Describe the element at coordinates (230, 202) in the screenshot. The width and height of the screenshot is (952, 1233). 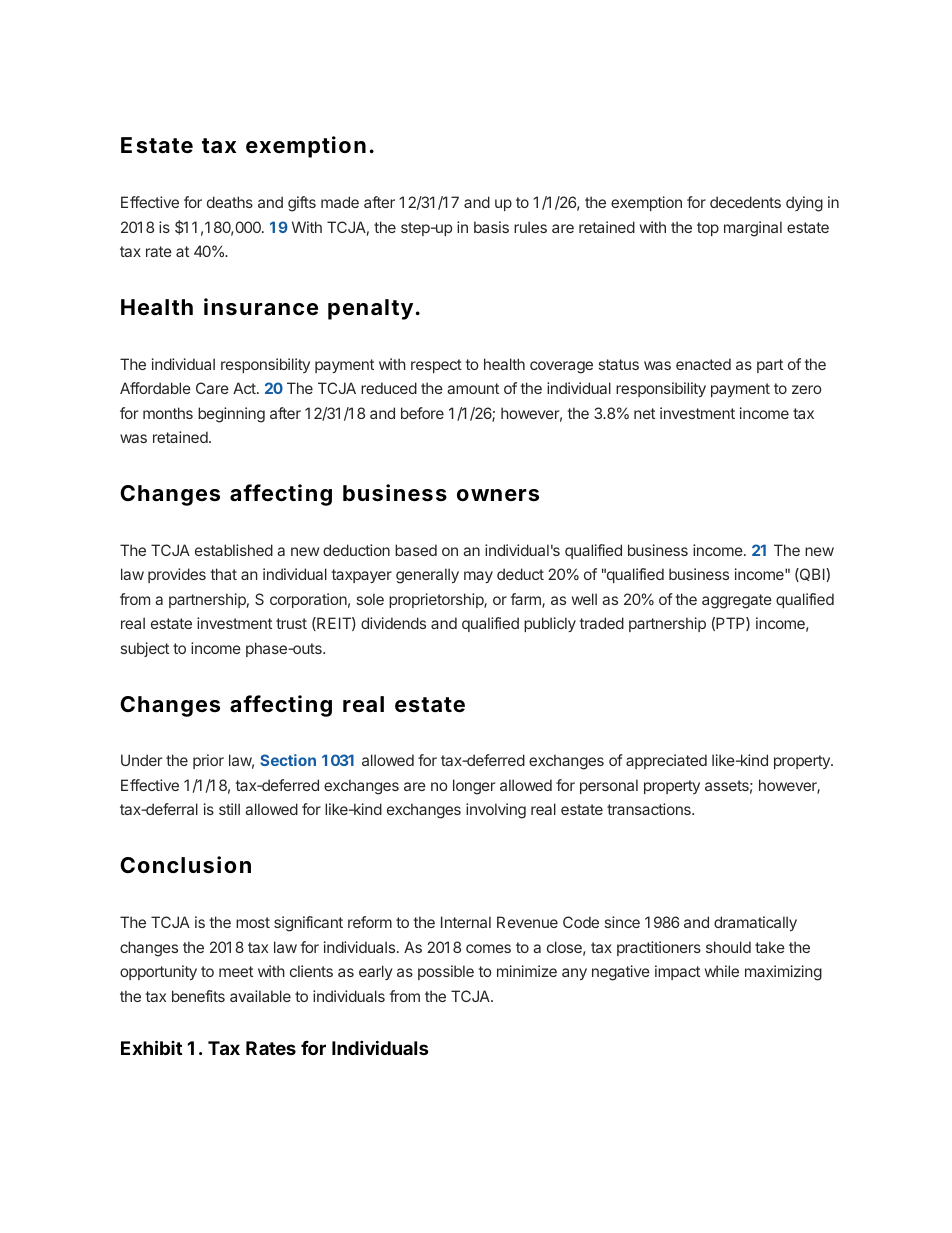
I see `deaths` at that location.
